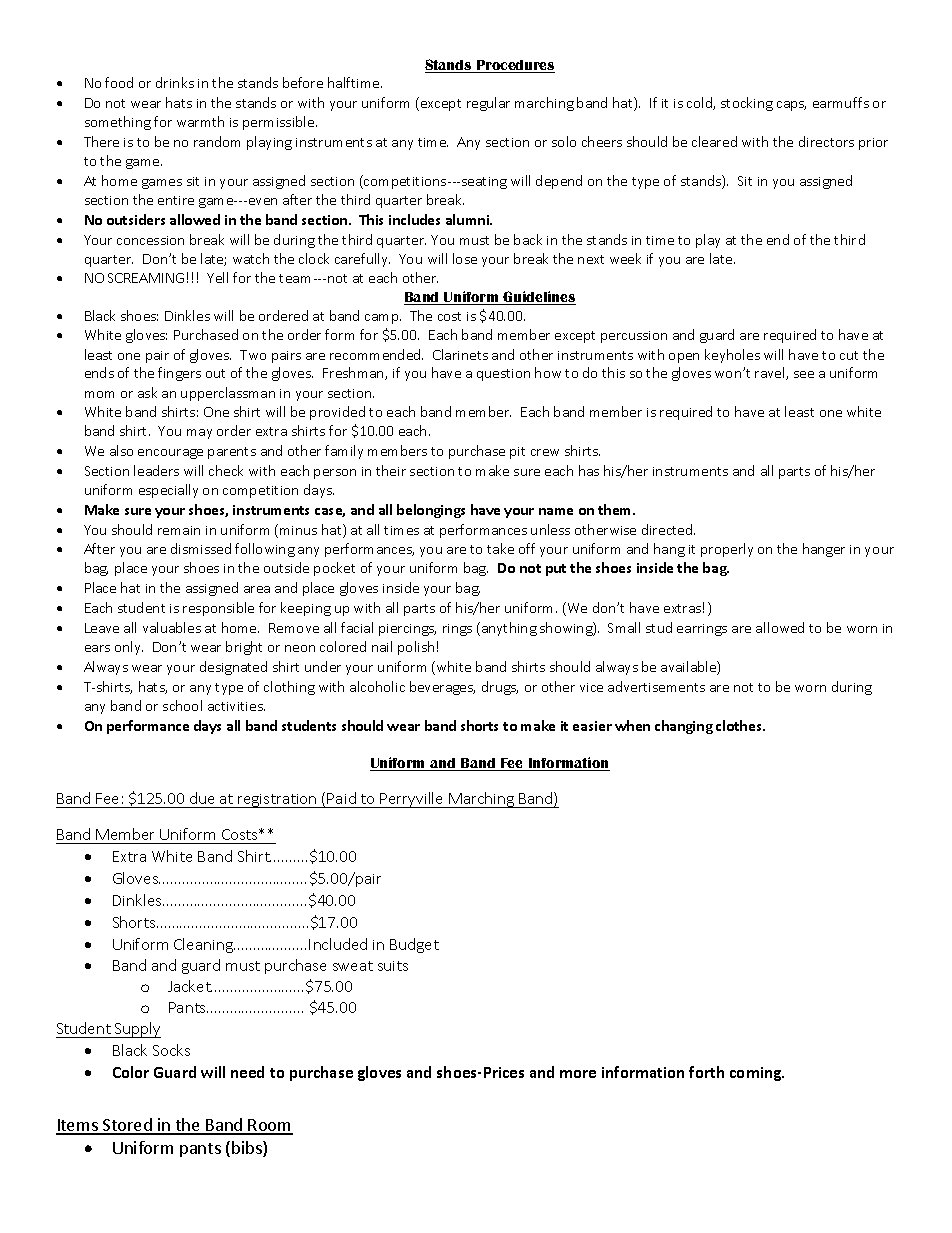  What do you see at coordinates (757, 1074) in the screenshot?
I see `coming` at bounding box center [757, 1074].
